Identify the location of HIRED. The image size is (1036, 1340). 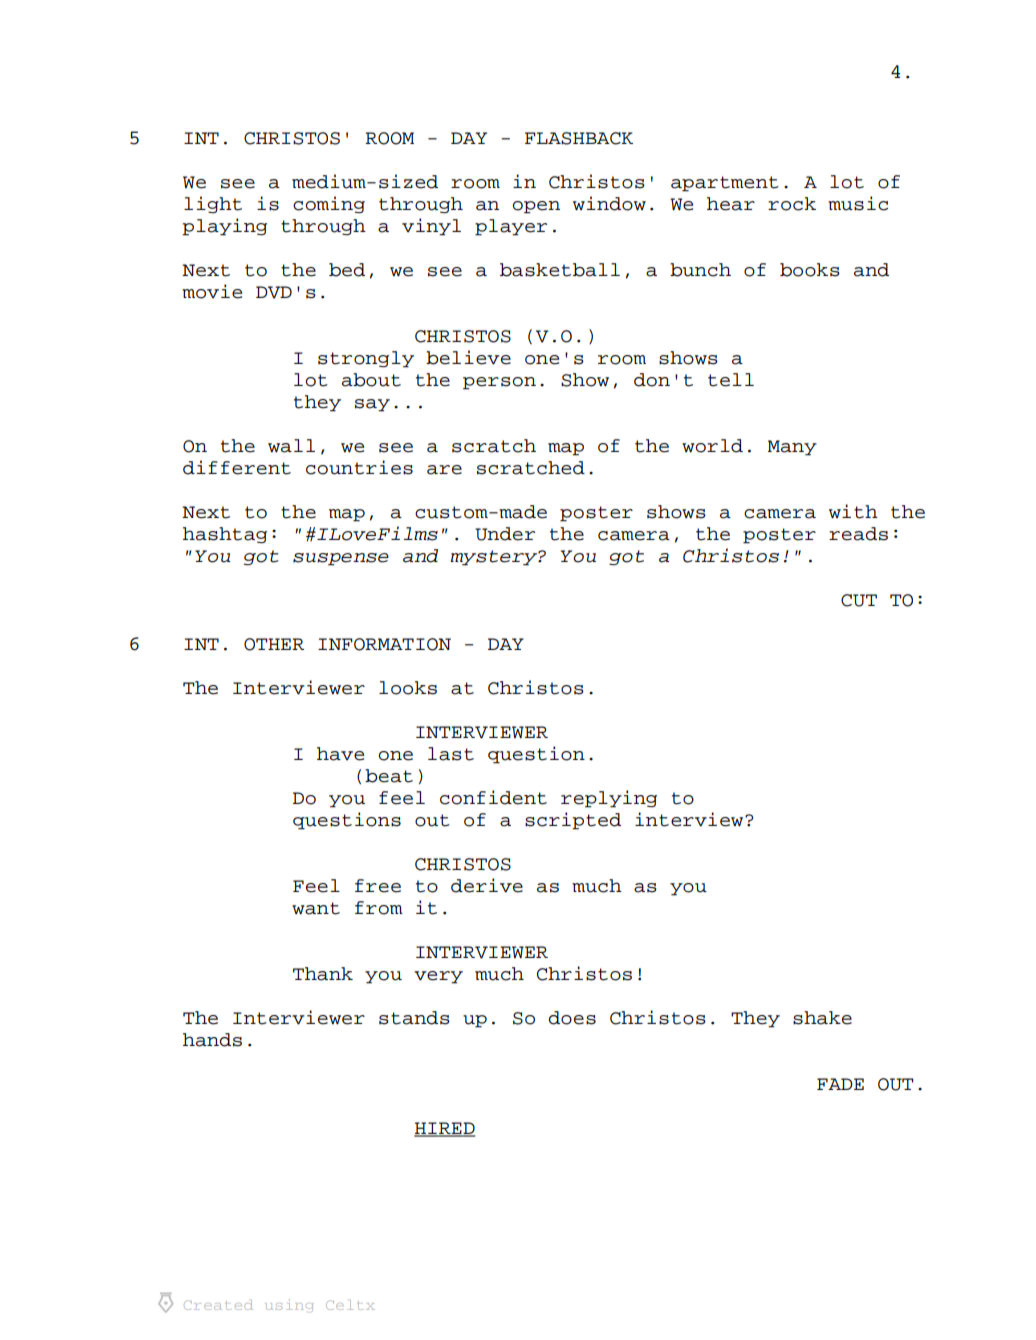
(444, 1129).
